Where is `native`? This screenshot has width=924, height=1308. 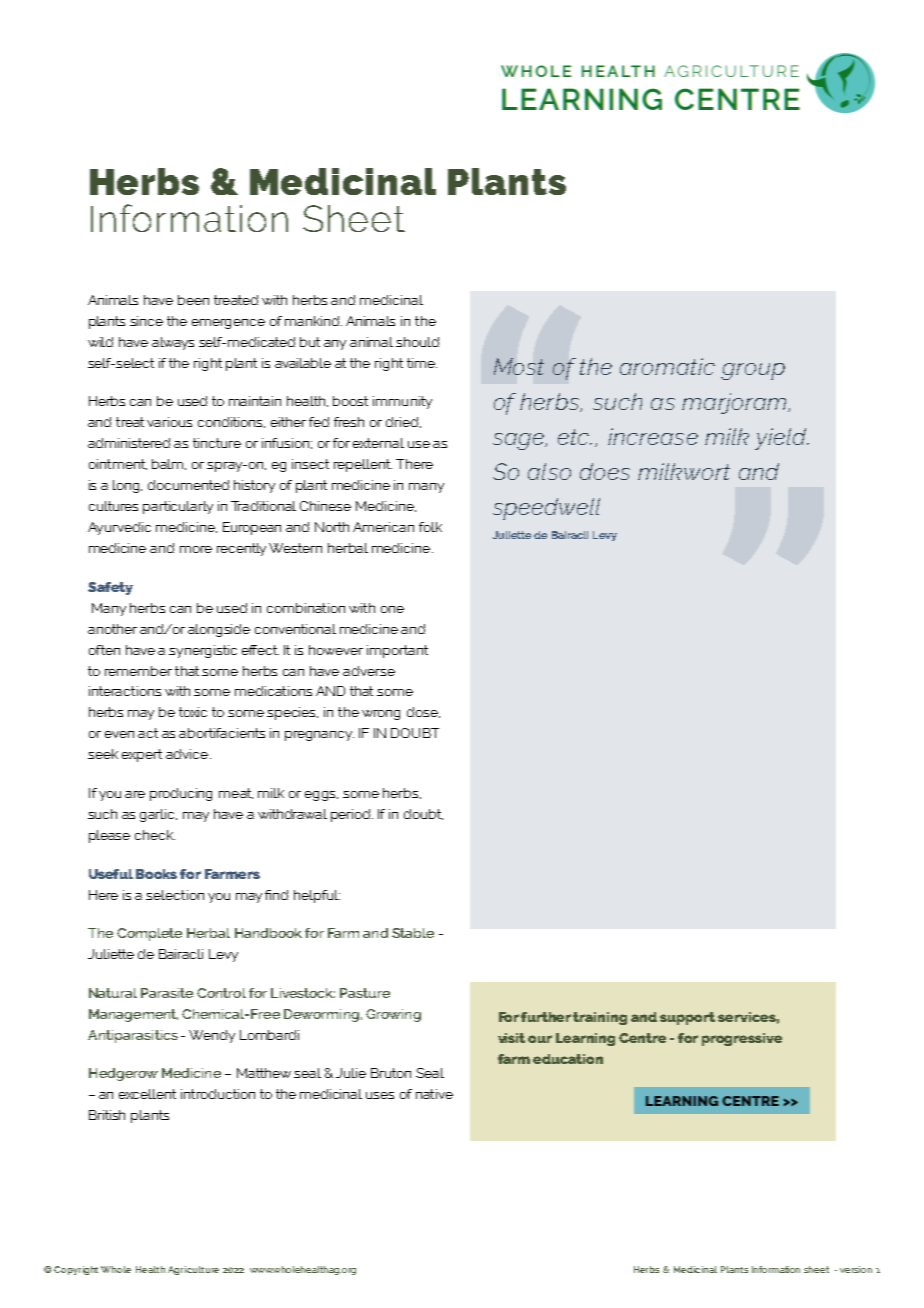
native is located at coordinates (434, 1094).
